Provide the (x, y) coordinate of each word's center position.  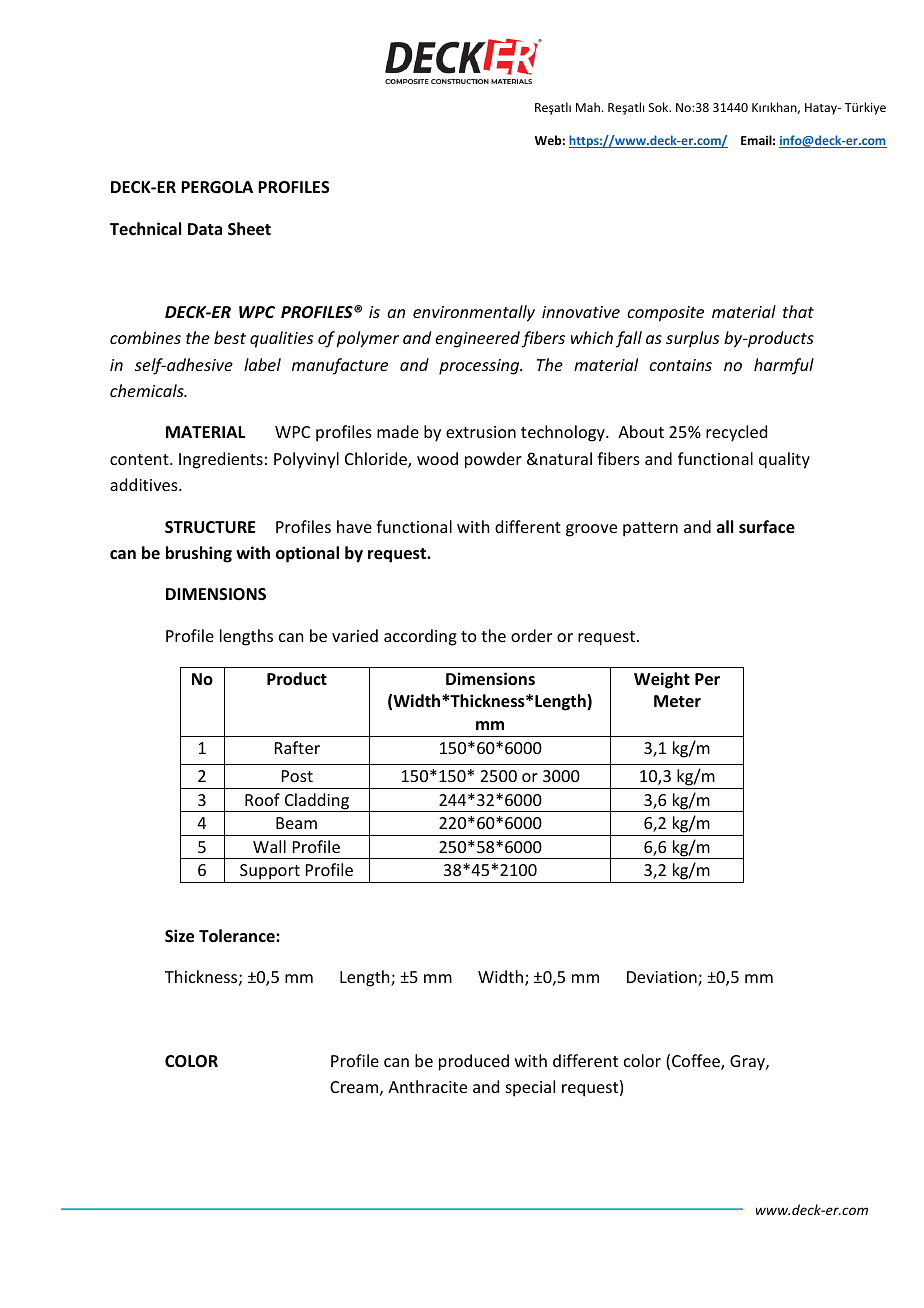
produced (474, 1062)
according (420, 637)
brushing (199, 554)
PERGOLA (217, 187)
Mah (588, 107)
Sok (660, 107)
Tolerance (238, 936)
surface (767, 527)
